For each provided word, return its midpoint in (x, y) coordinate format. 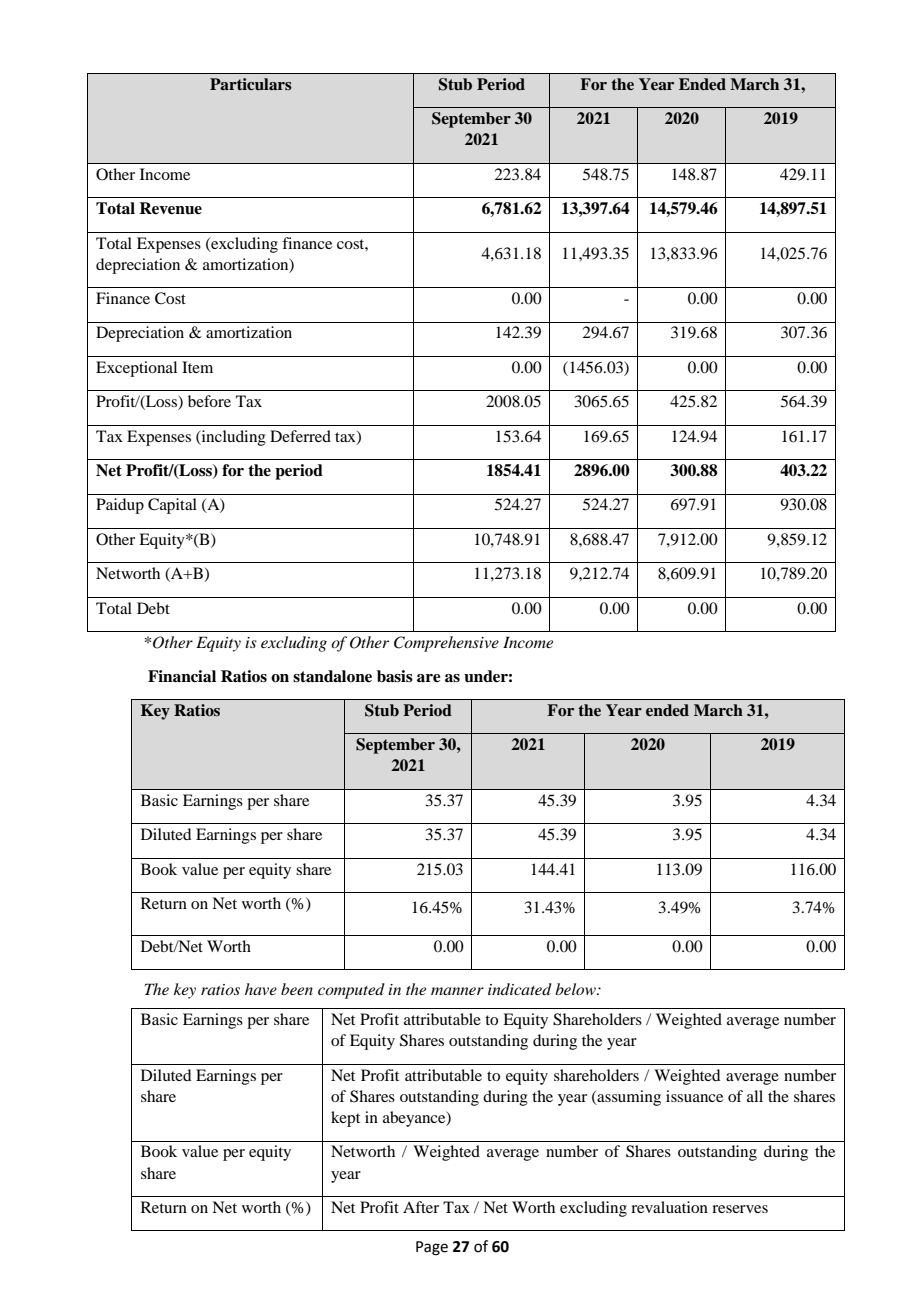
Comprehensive (446, 644)
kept (345, 1119)
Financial (182, 676)
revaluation (669, 1207)
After (421, 1207)
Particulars (251, 84)
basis (395, 676)
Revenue (170, 208)
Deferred (300, 436)
